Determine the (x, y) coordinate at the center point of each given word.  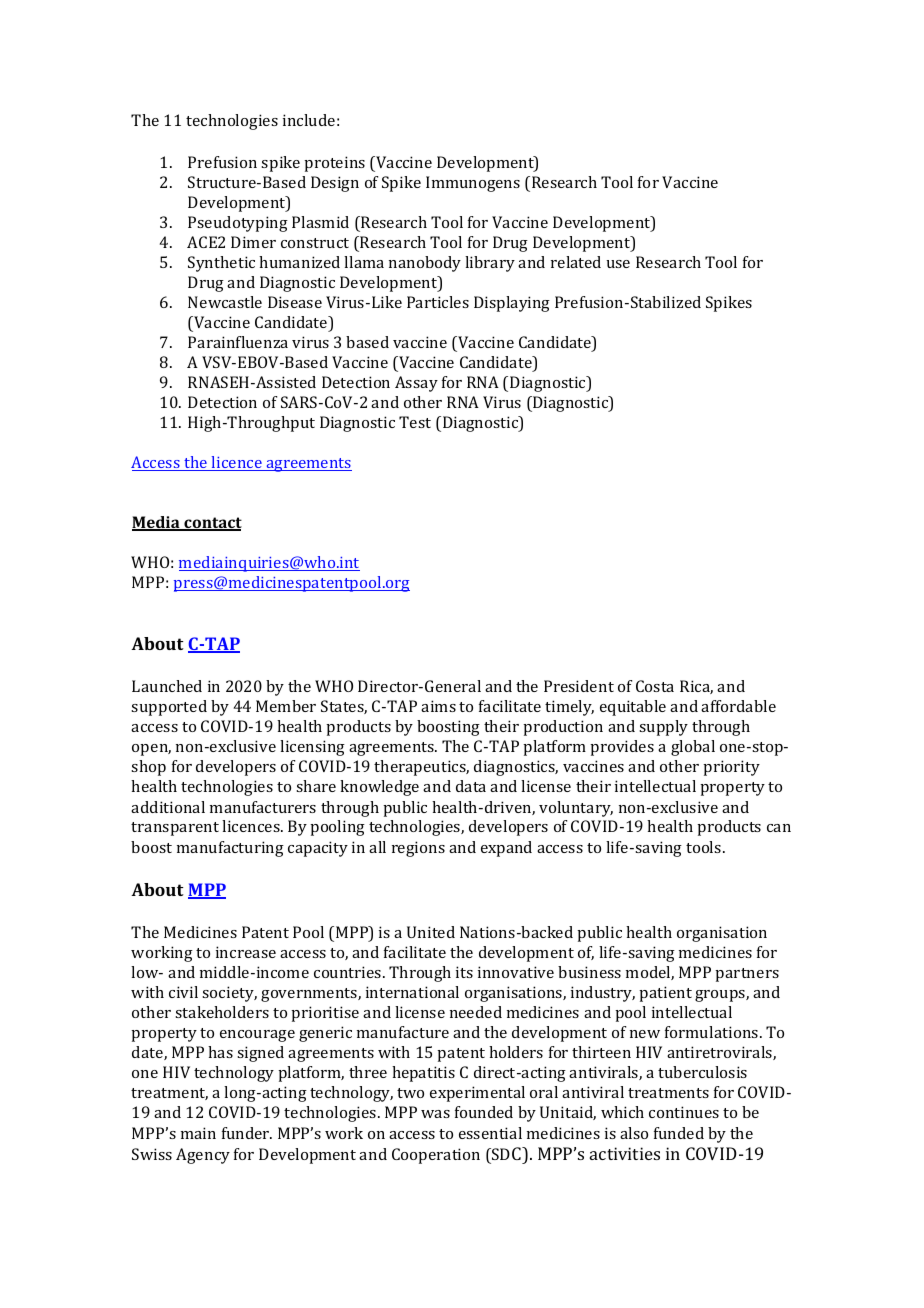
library (490, 264)
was (435, 1114)
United (431, 932)
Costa (655, 686)
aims (438, 706)
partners (747, 975)
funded (679, 1133)
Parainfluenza (238, 342)
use (618, 264)
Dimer (253, 242)
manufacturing (230, 849)
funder (247, 1133)
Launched (167, 686)
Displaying (512, 304)
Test (415, 422)
